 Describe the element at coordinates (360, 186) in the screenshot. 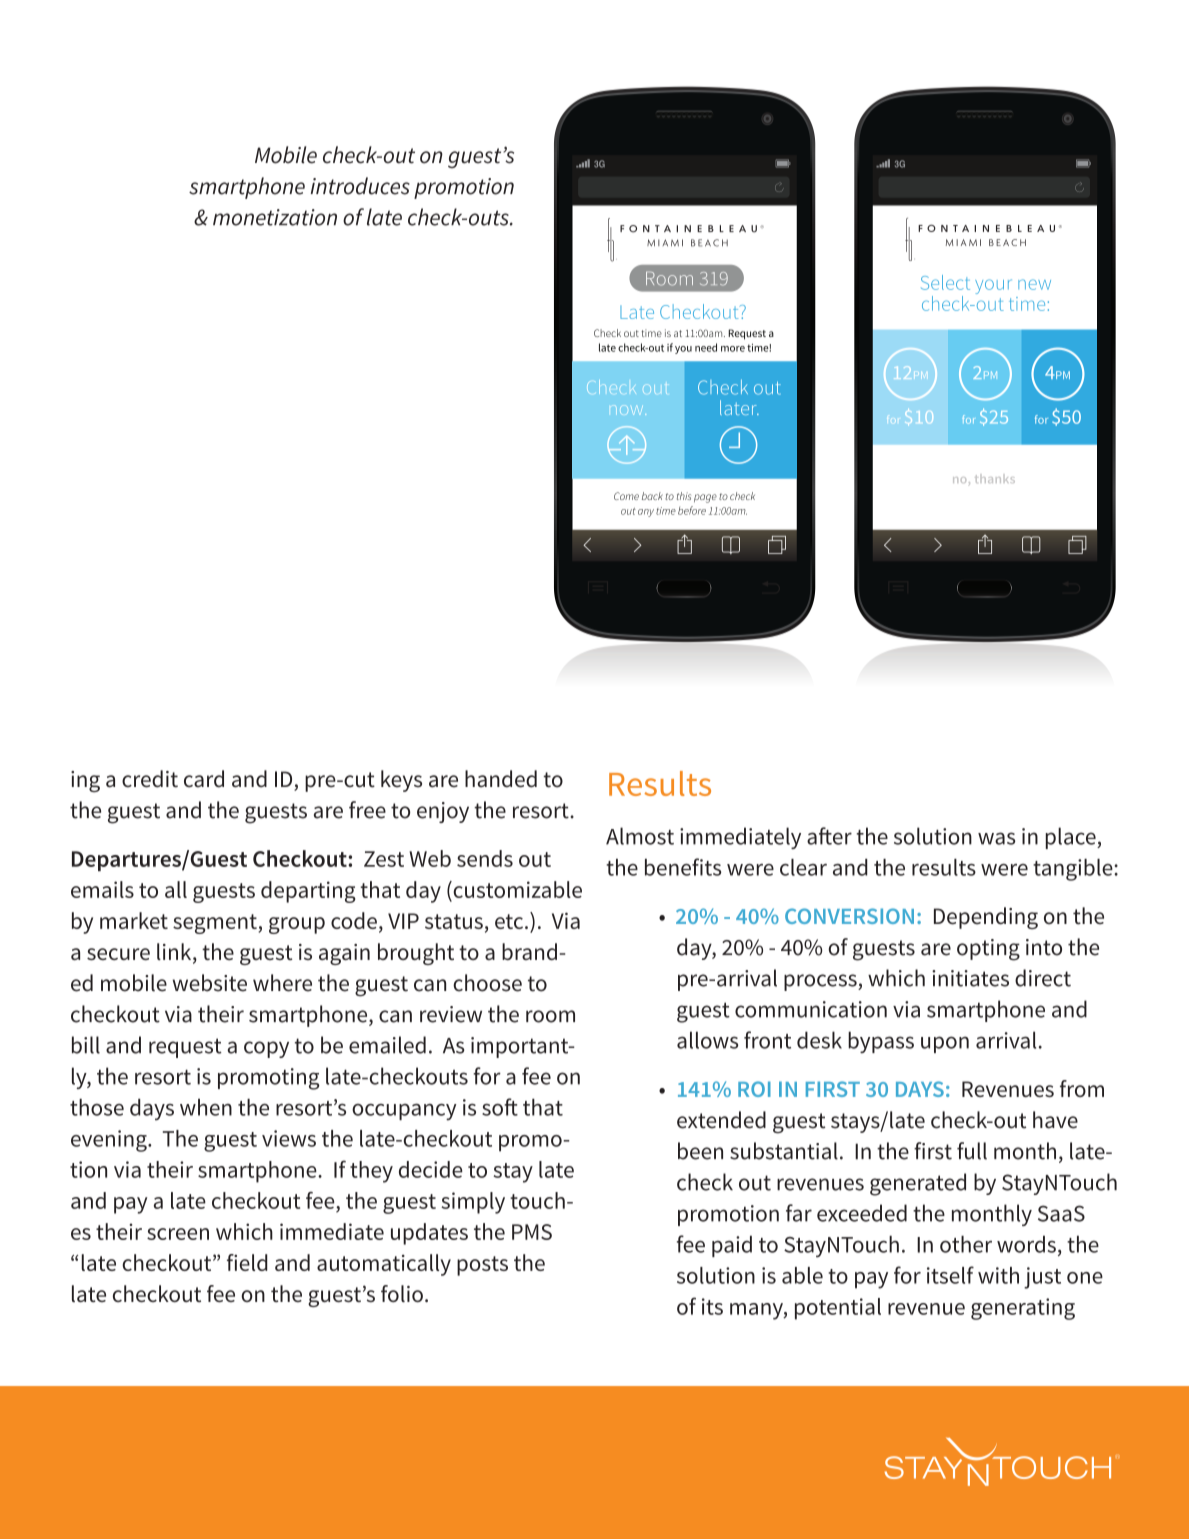

I see `introduces` at that location.
